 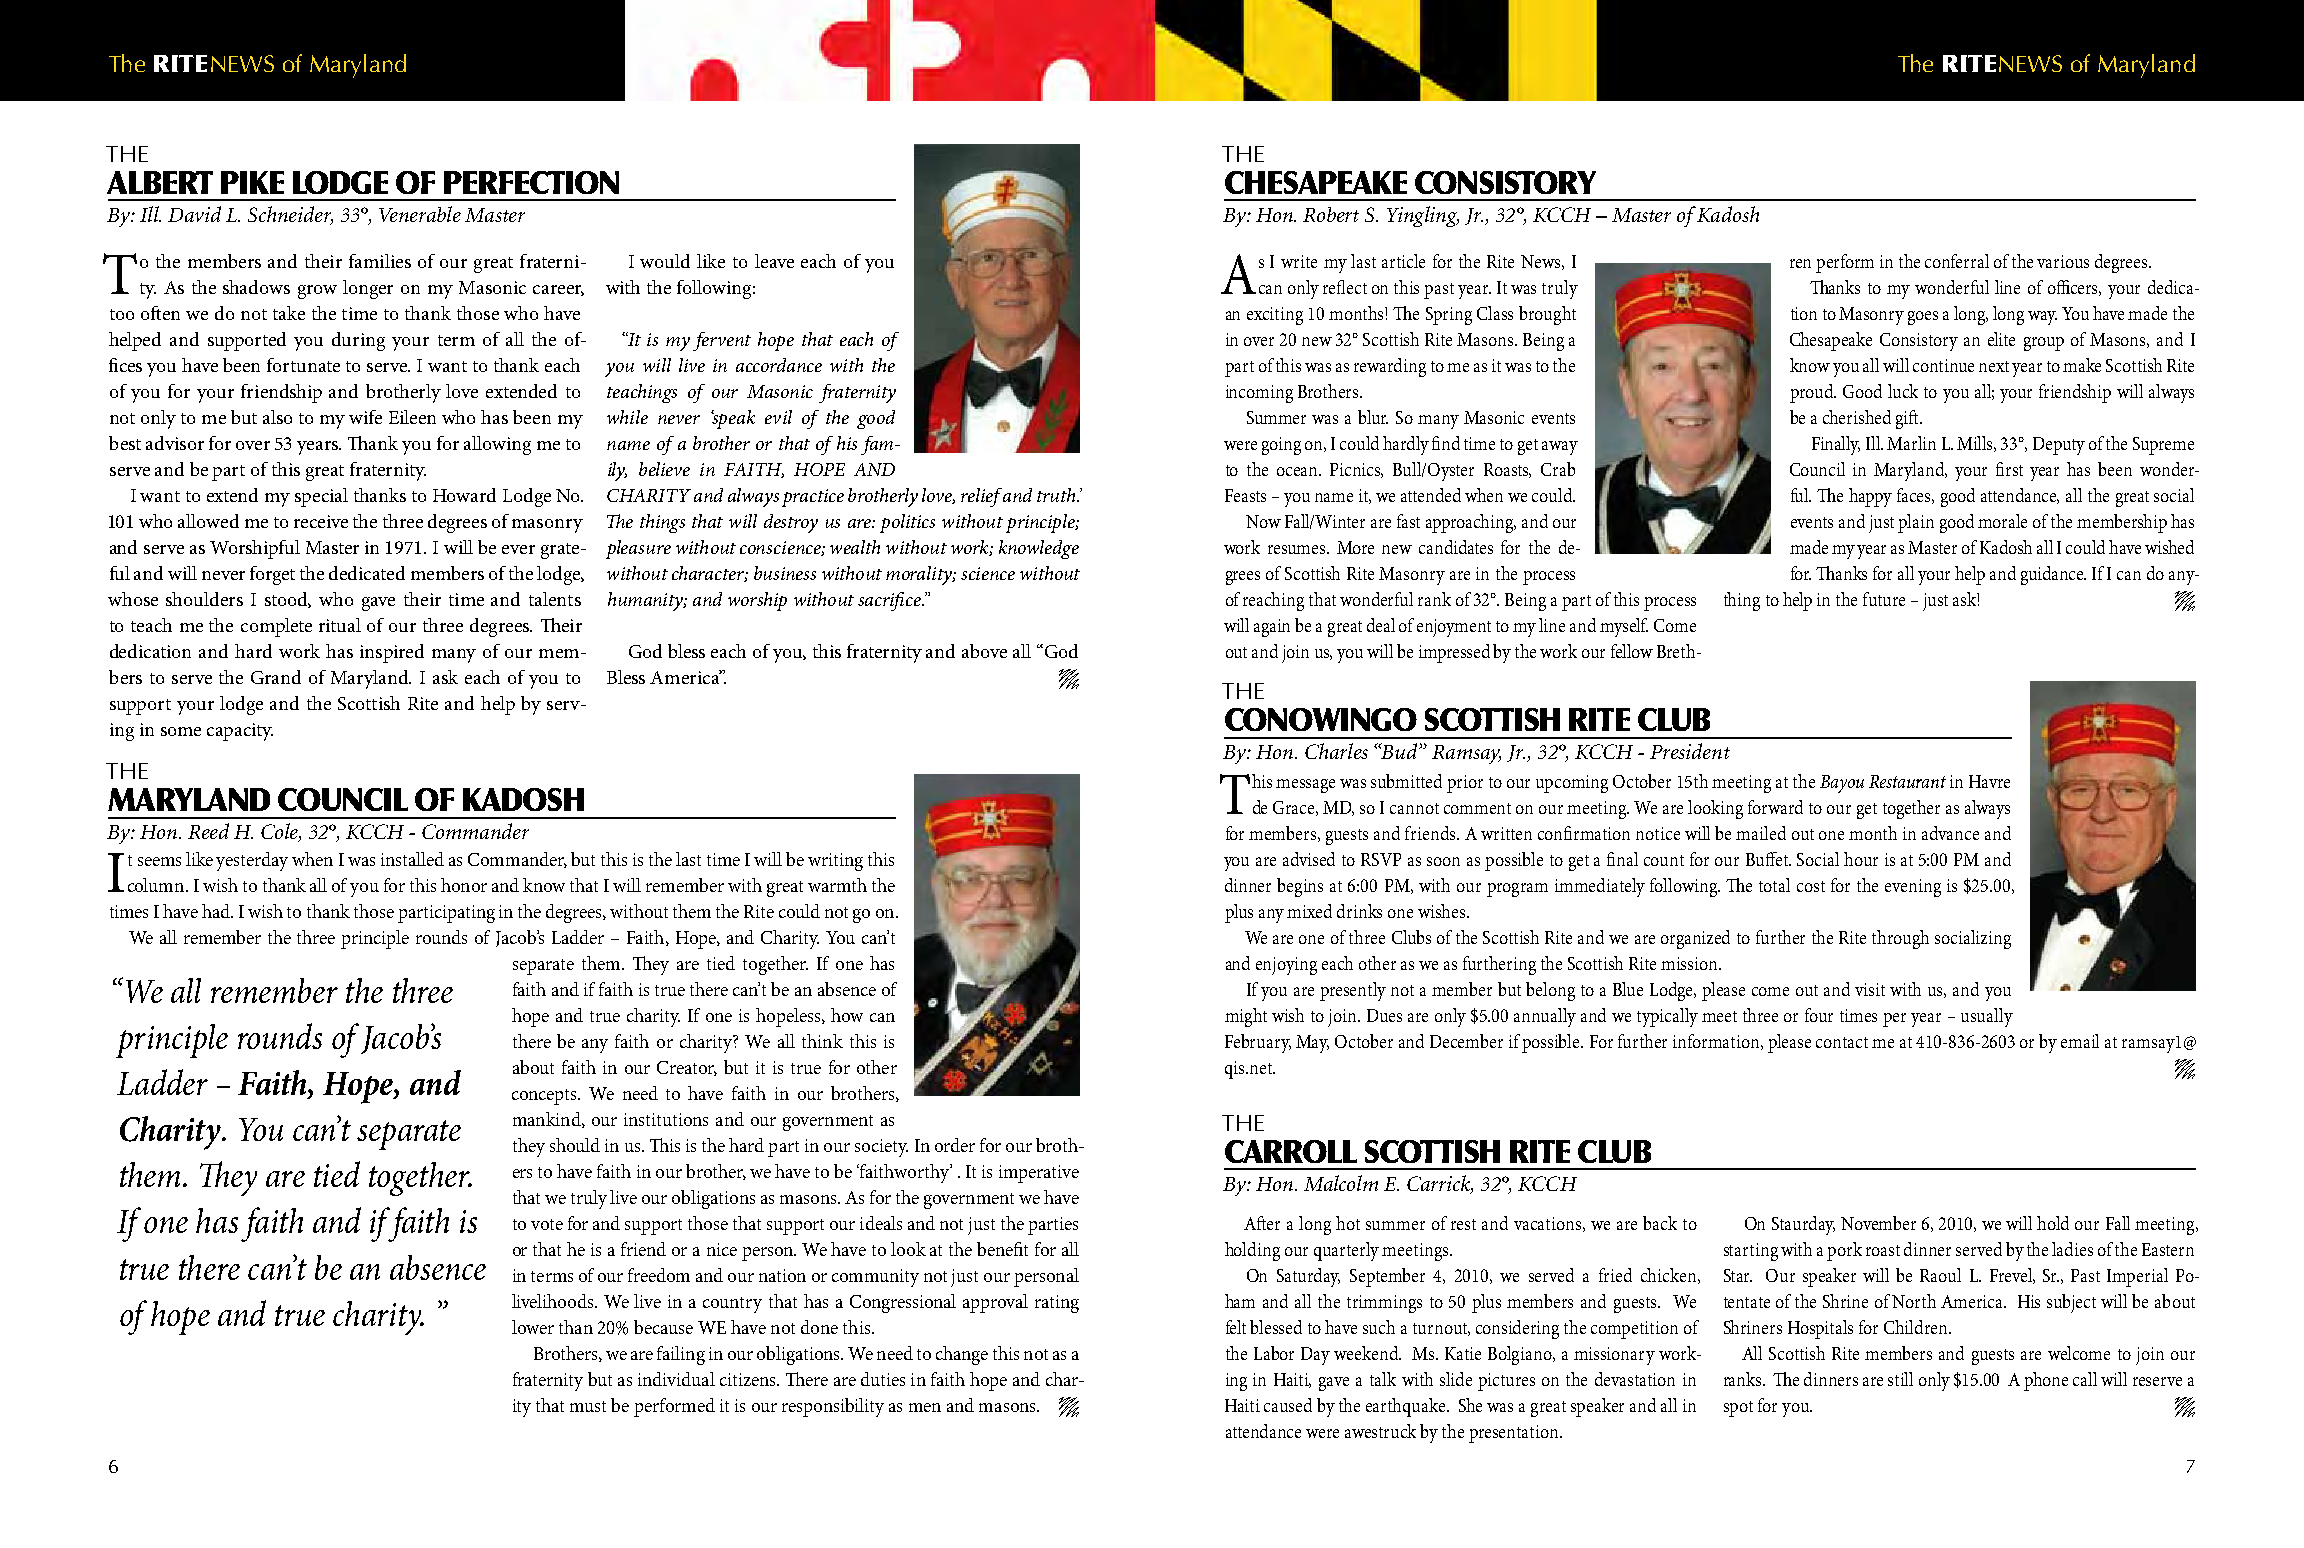 What do you see at coordinates (321, 521) in the screenshot?
I see `receive` at bounding box center [321, 521].
